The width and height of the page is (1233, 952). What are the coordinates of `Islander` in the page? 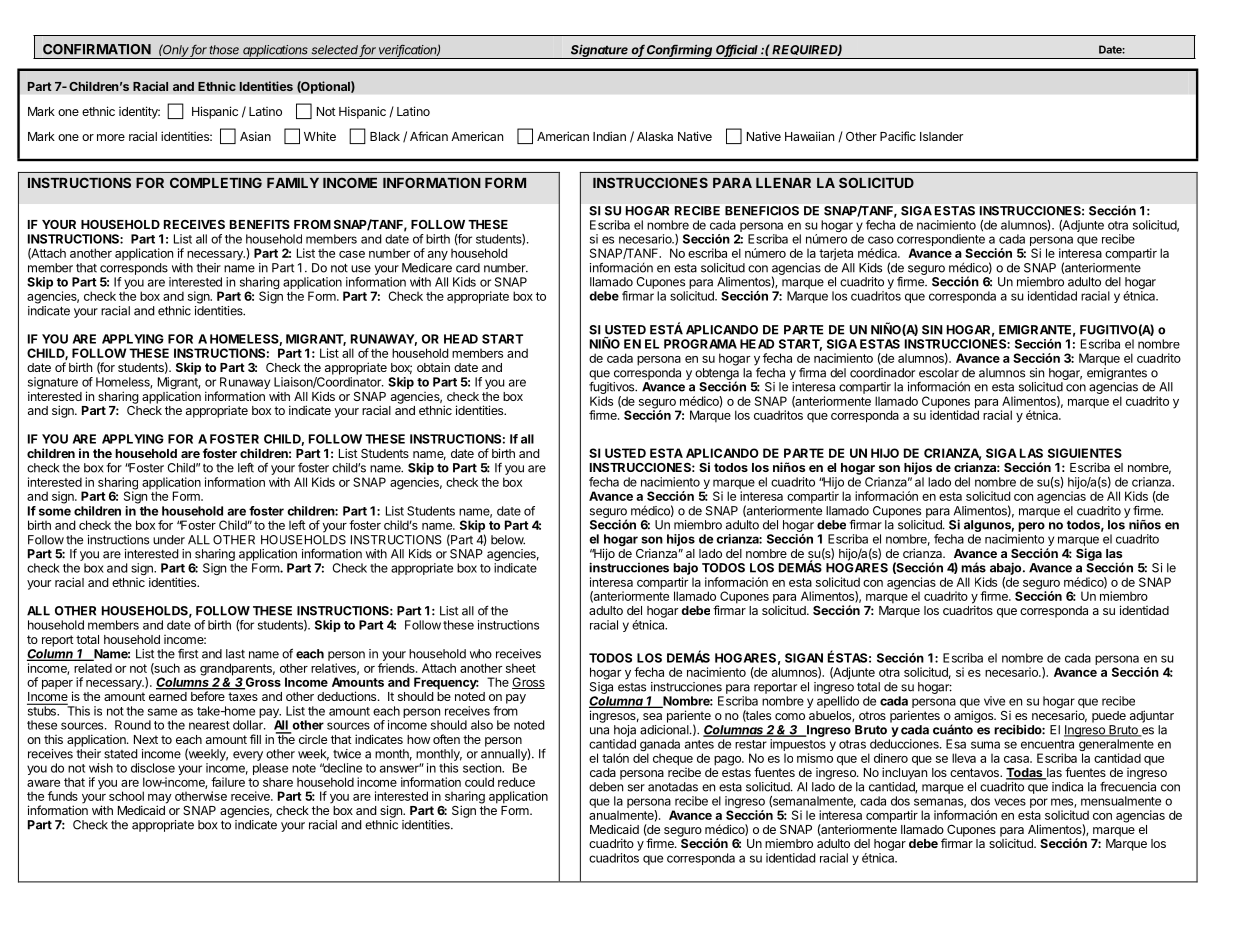 It's located at (941, 136).
